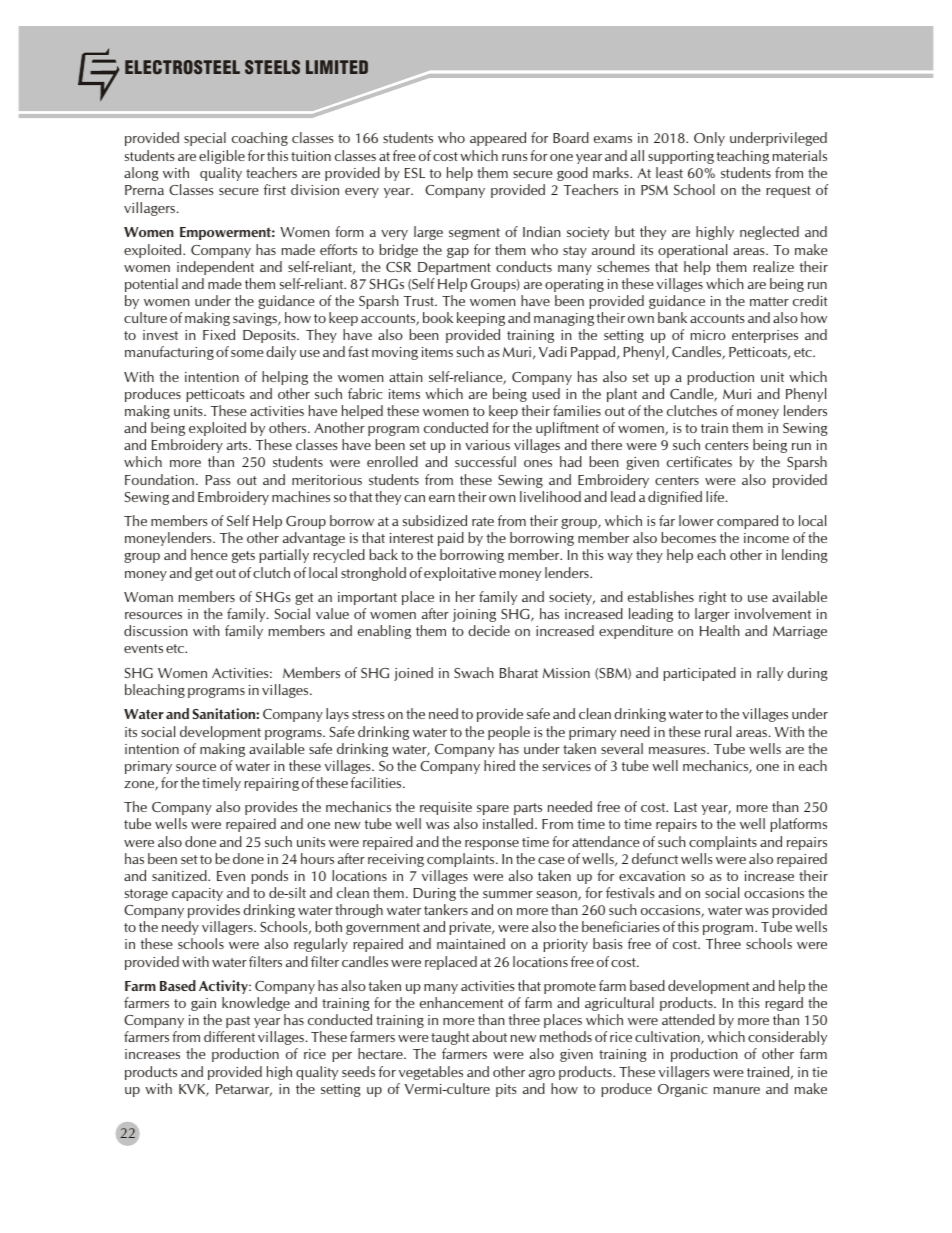  Describe the element at coordinates (519, 672) in the screenshot. I see `Bharat` at that location.
